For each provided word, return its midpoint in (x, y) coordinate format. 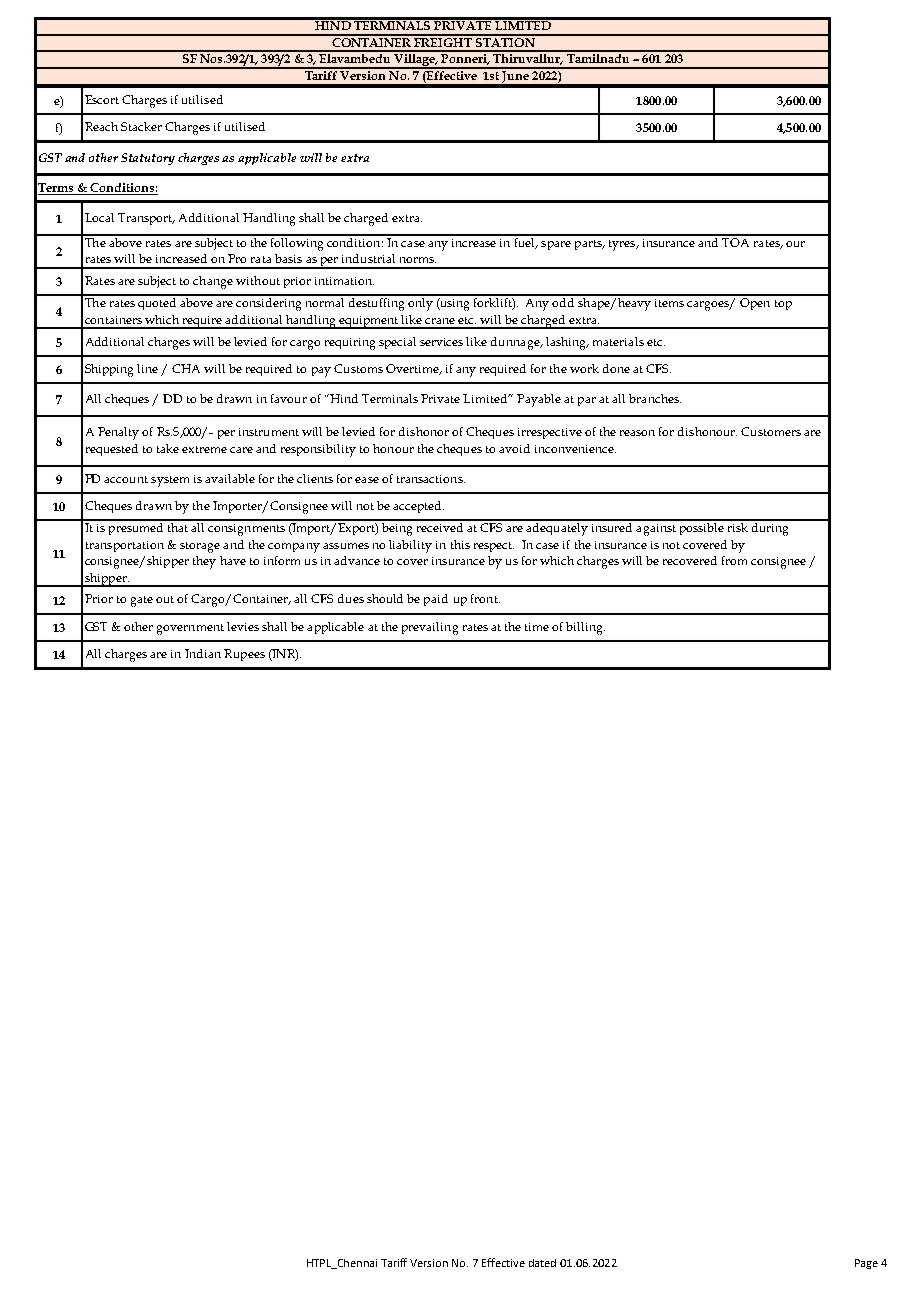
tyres (623, 245)
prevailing (430, 628)
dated (542, 1263)
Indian (203, 653)
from (734, 560)
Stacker (141, 126)
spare (556, 245)
